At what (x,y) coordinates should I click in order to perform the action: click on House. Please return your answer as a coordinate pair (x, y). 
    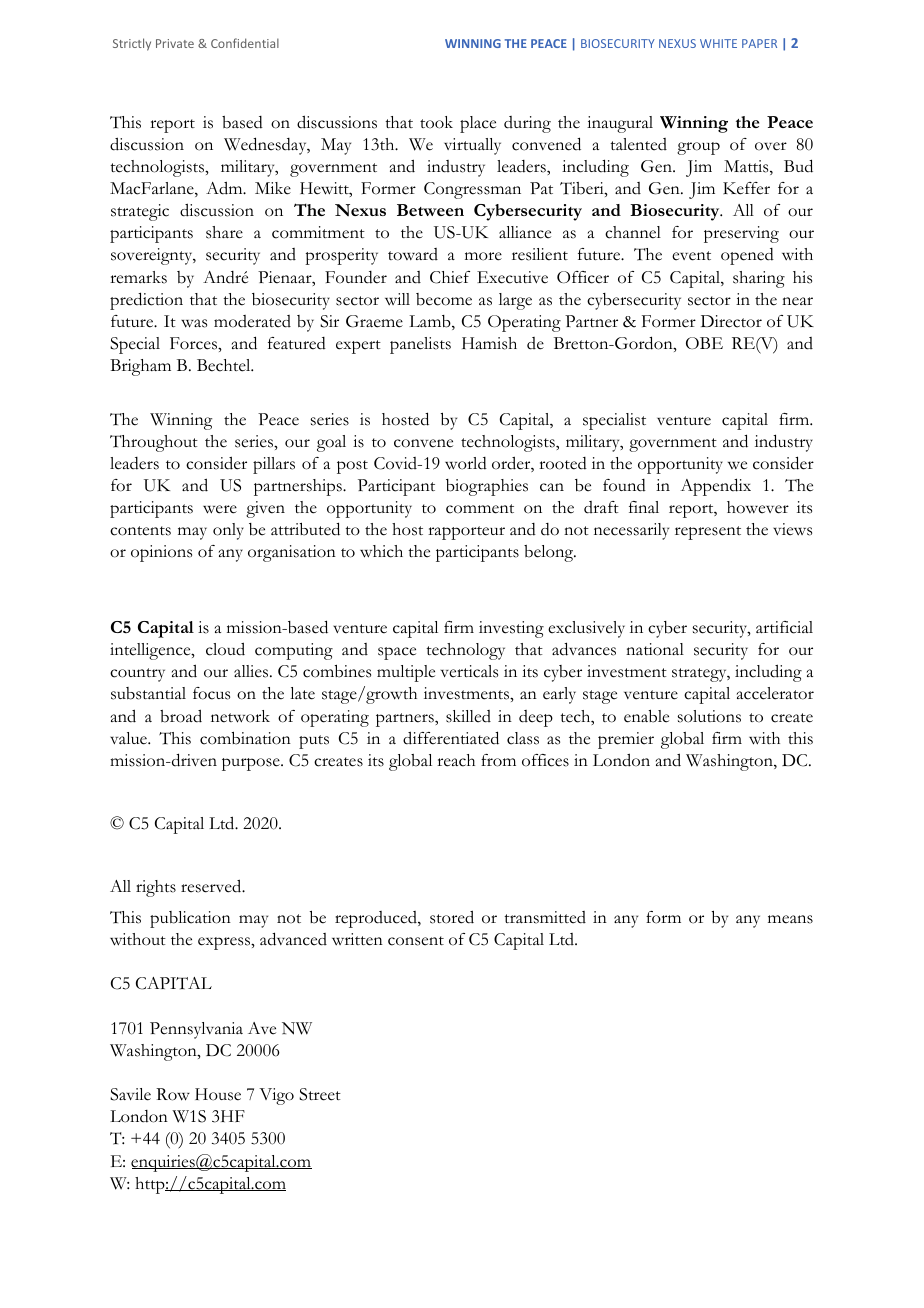
    Looking at the image, I should click on (218, 1094).
